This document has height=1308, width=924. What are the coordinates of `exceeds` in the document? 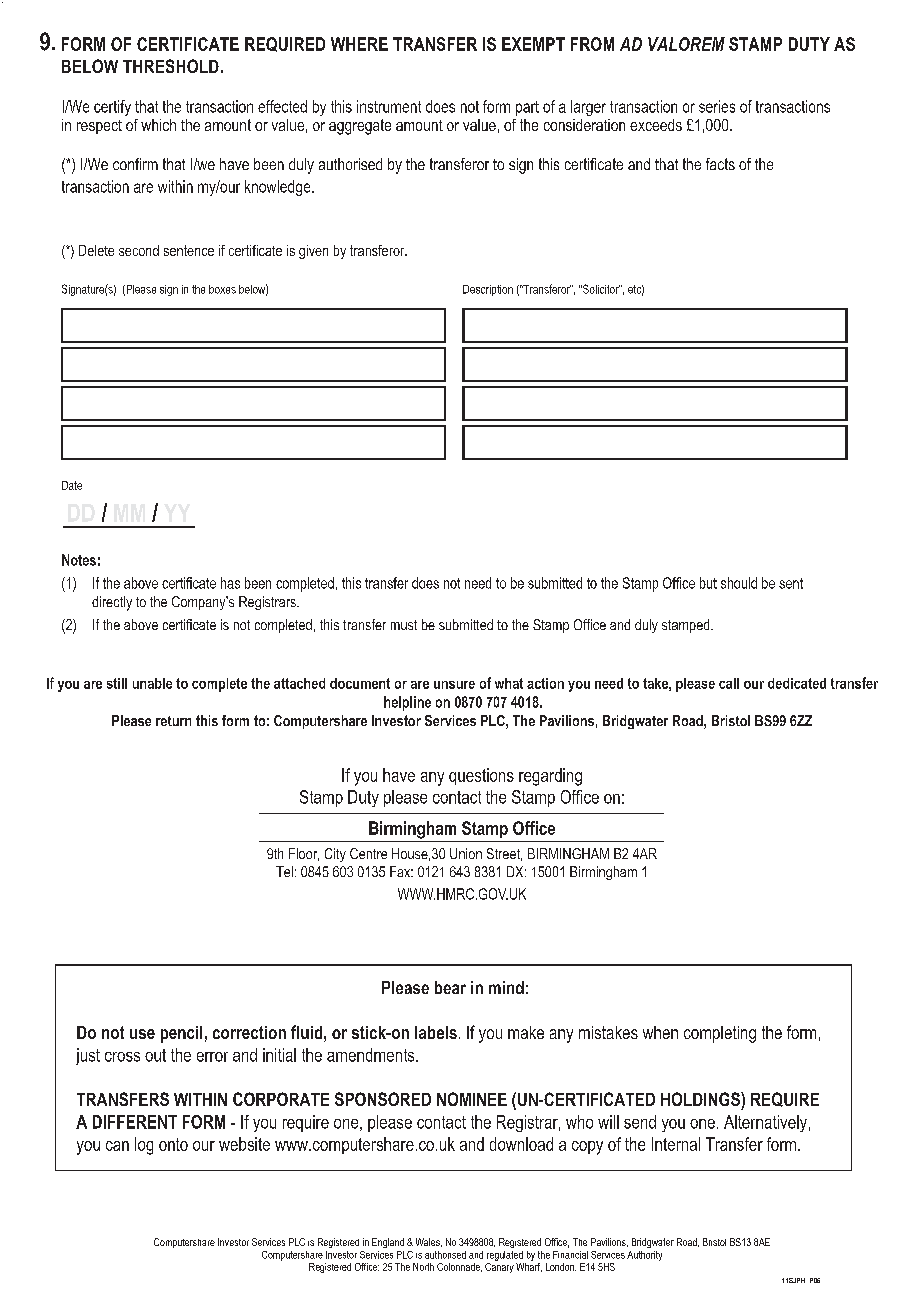 It's located at (656, 125).
